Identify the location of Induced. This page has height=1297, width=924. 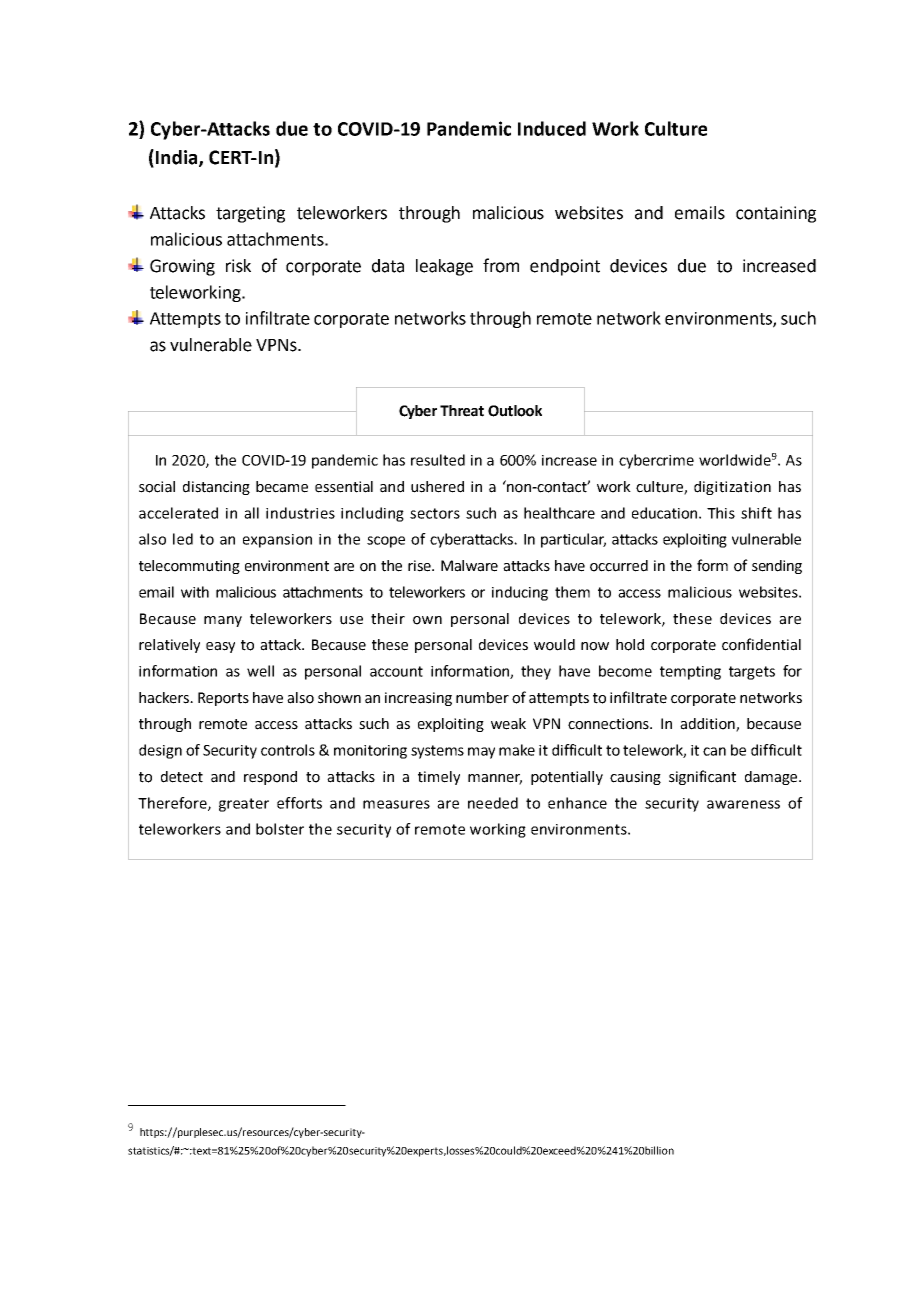
(552, 128).
